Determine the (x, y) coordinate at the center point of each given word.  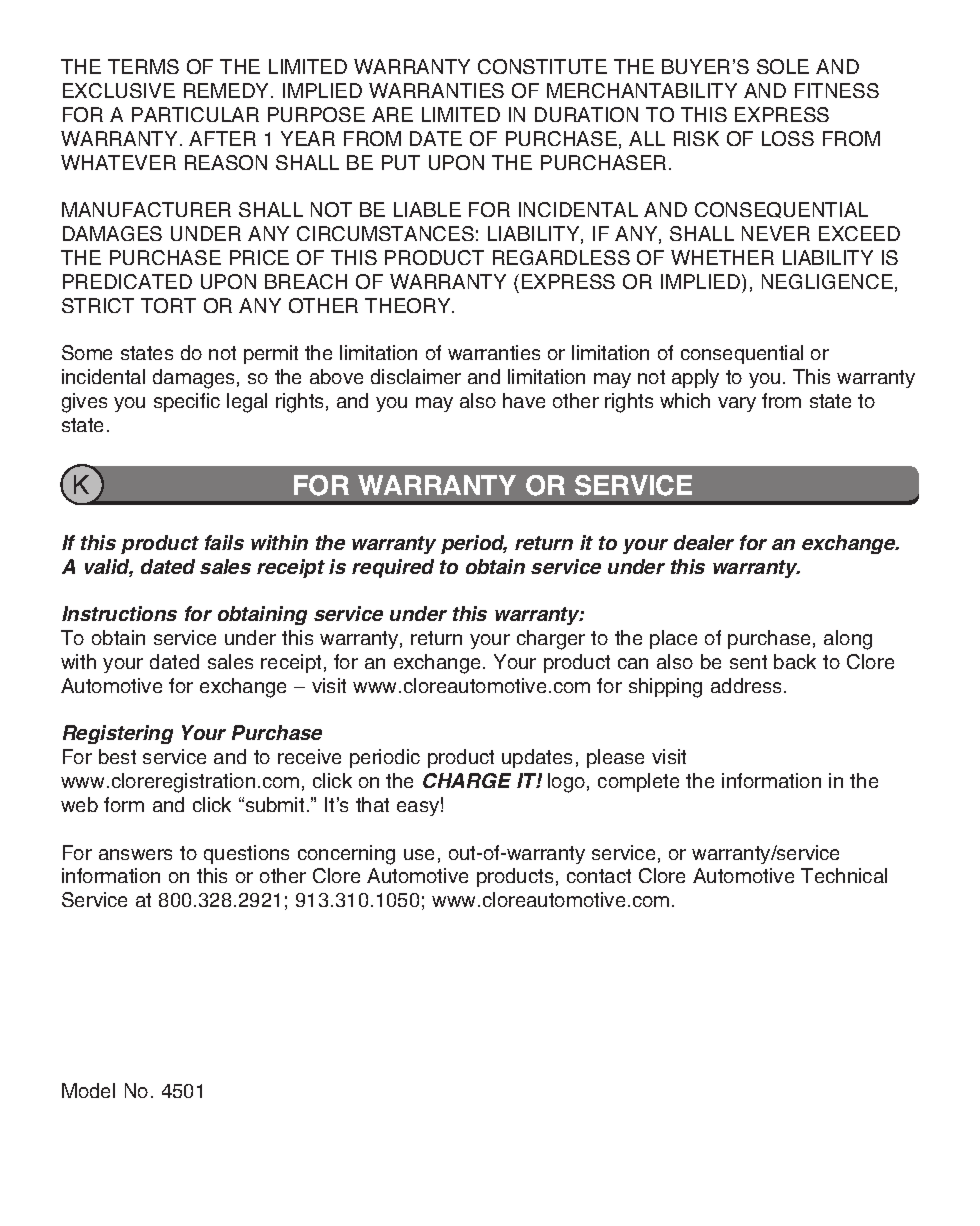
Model (88, 1090)
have (524, 400)
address (748, 685)
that (372, 804)
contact (599, 876)
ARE (392, 114)
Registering (118, 734)
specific (187, 402)
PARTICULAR (195, 114)
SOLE (783, 66)
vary (737, 404)
